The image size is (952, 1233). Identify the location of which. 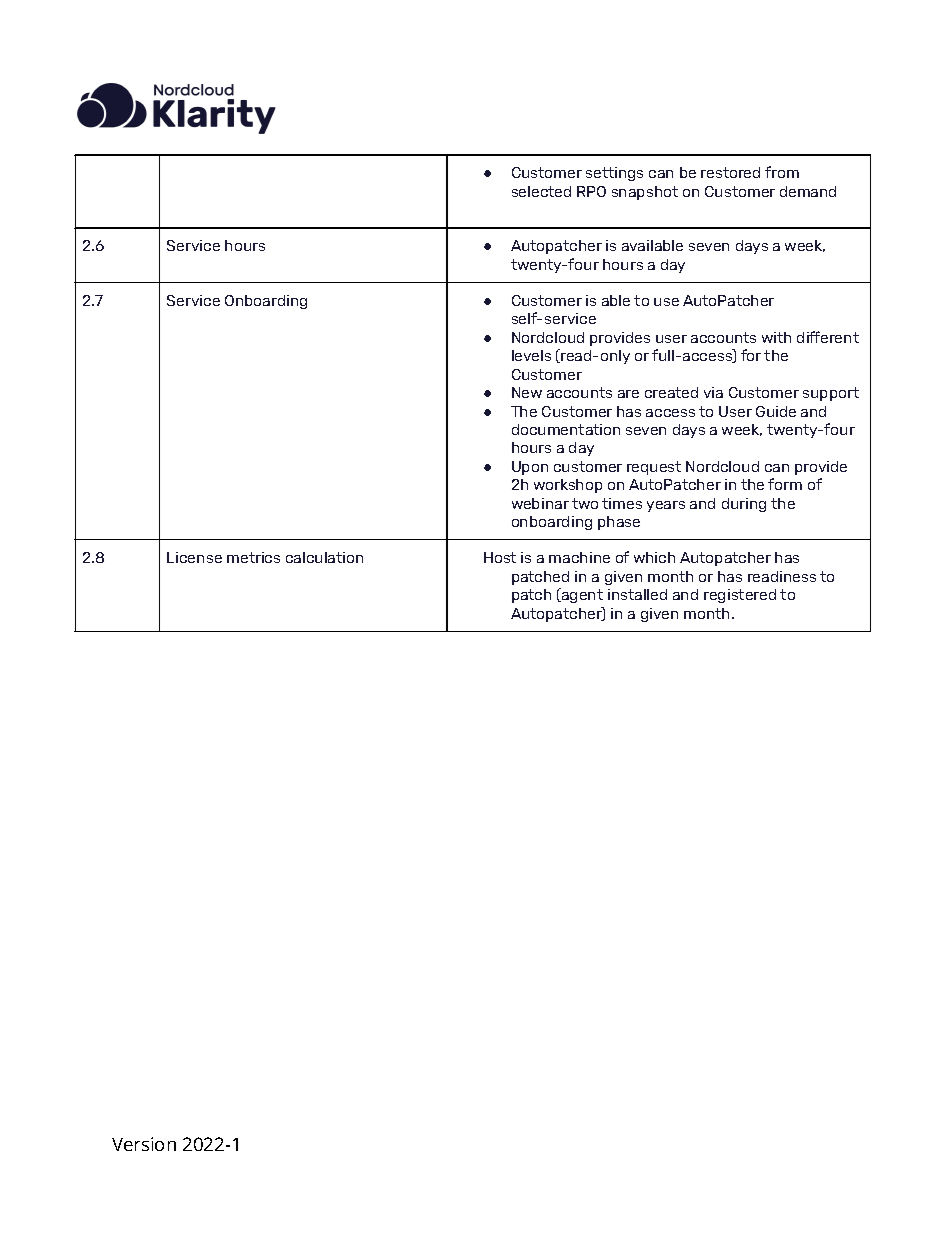
(654, 557).
